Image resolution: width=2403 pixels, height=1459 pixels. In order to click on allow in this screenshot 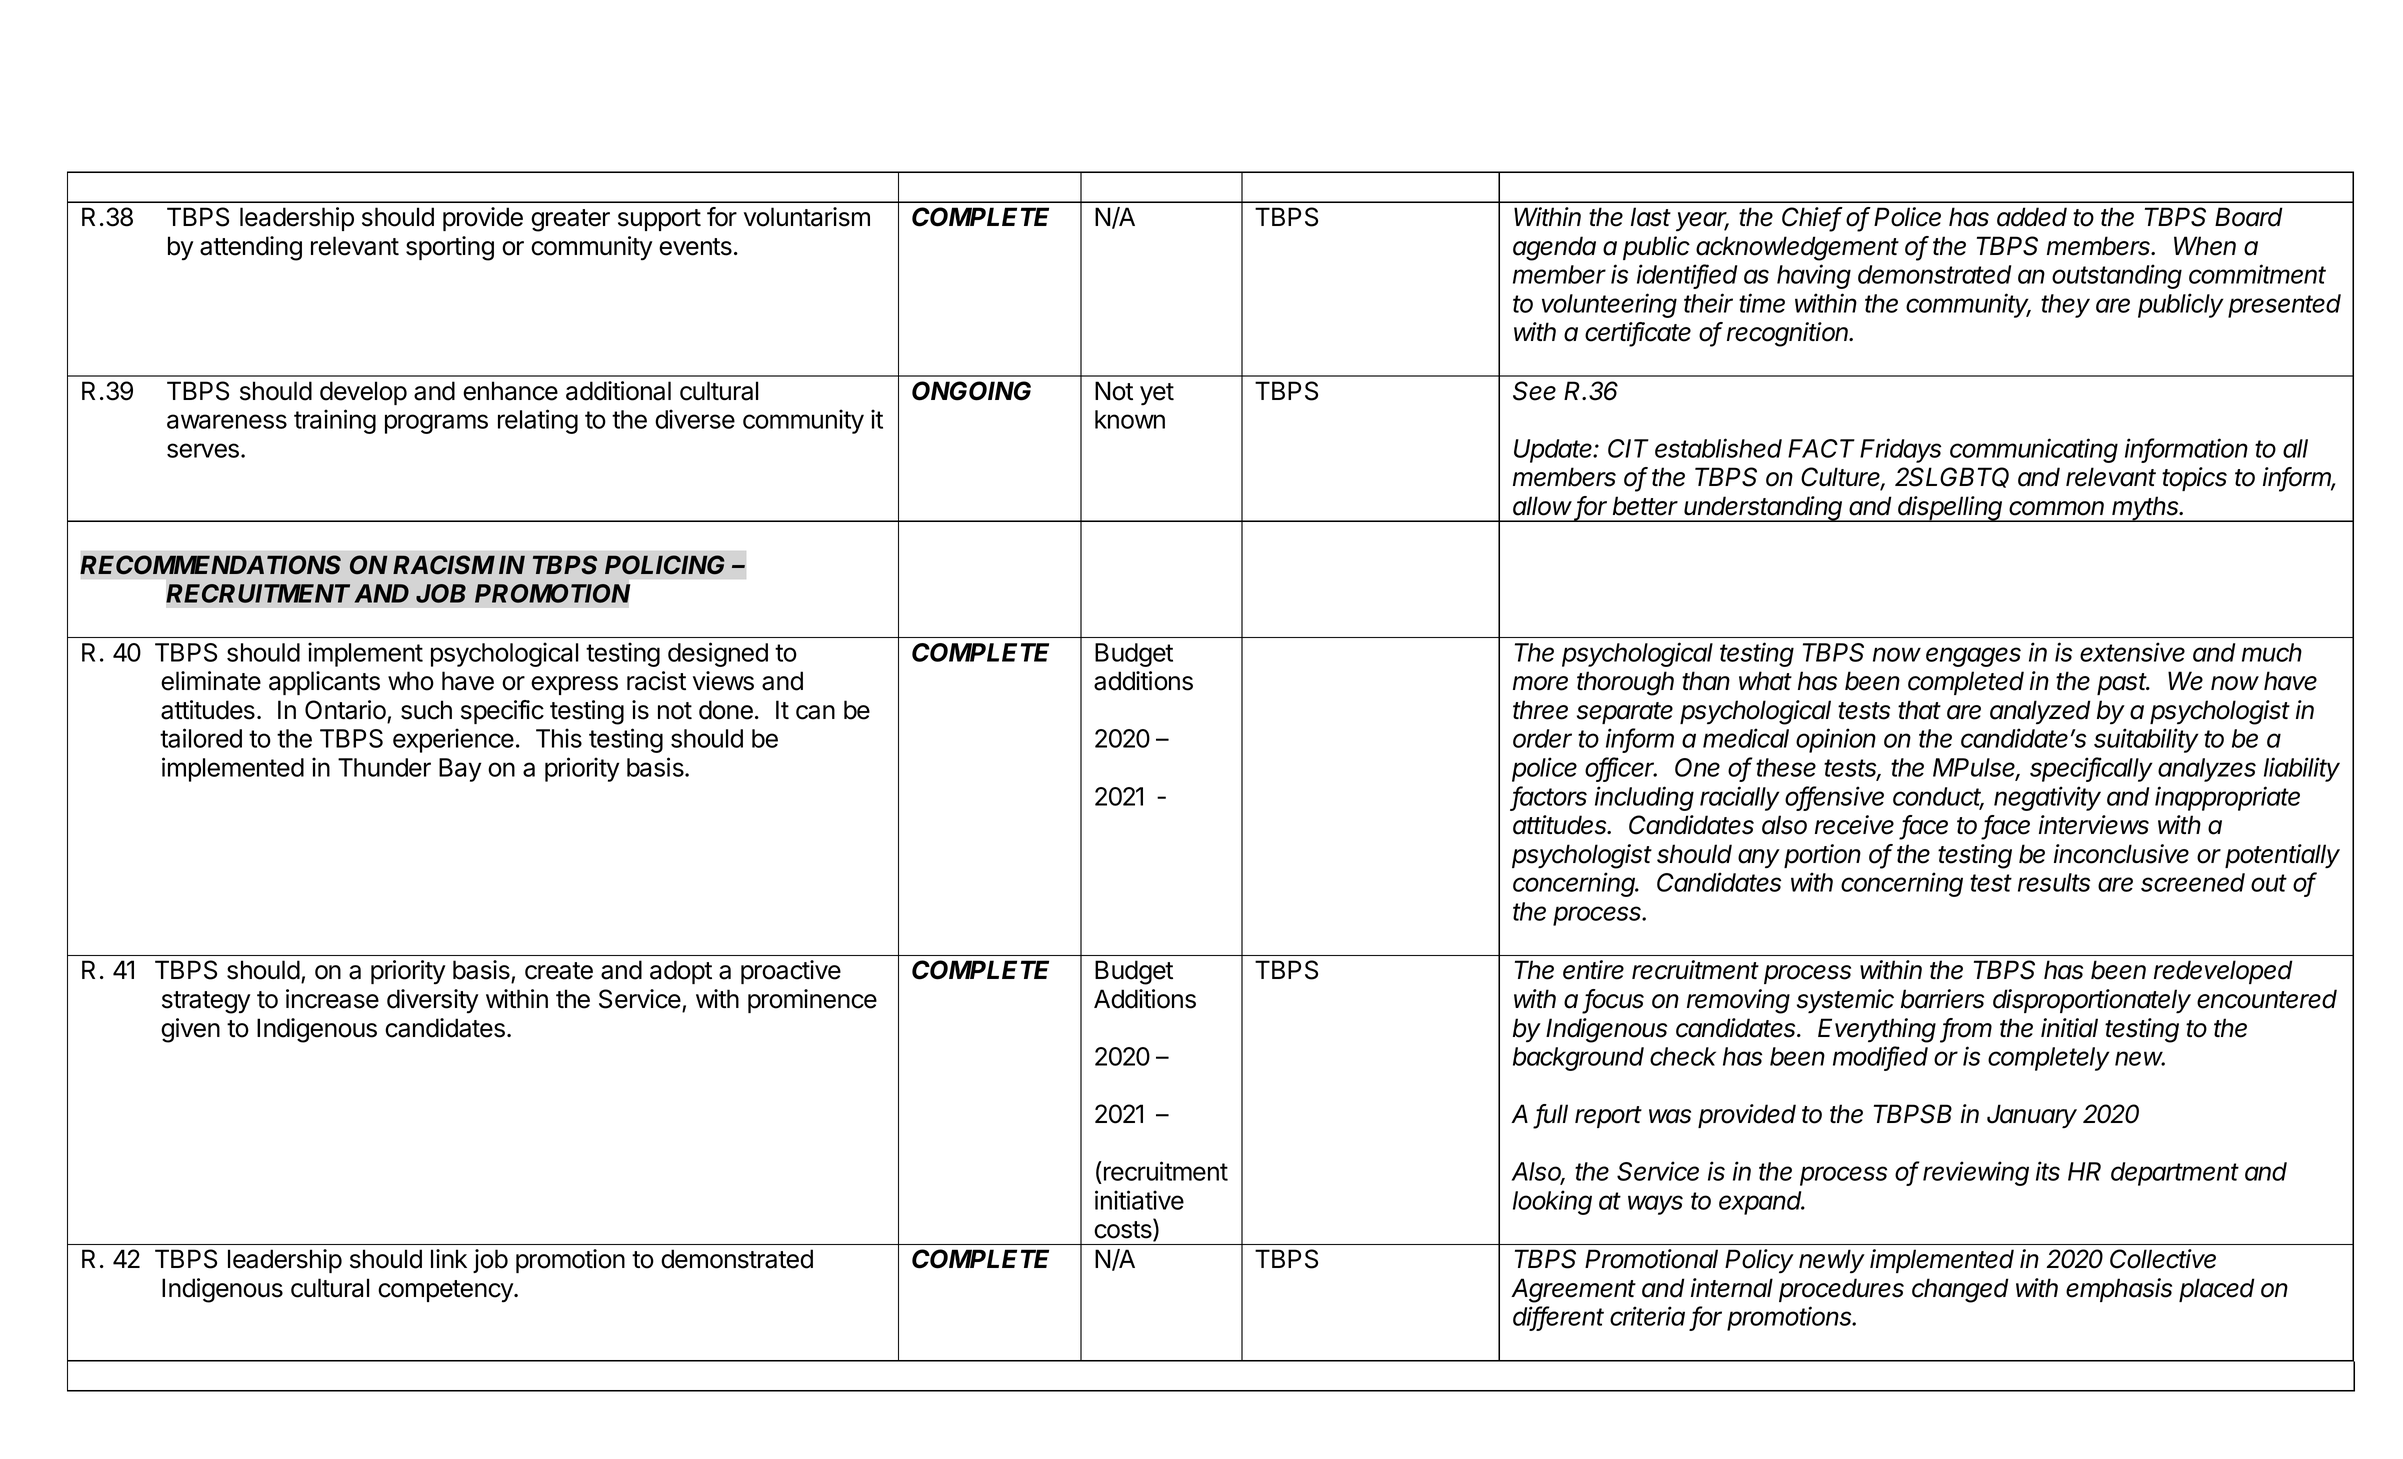, I will do `click(1542, 506)`.
